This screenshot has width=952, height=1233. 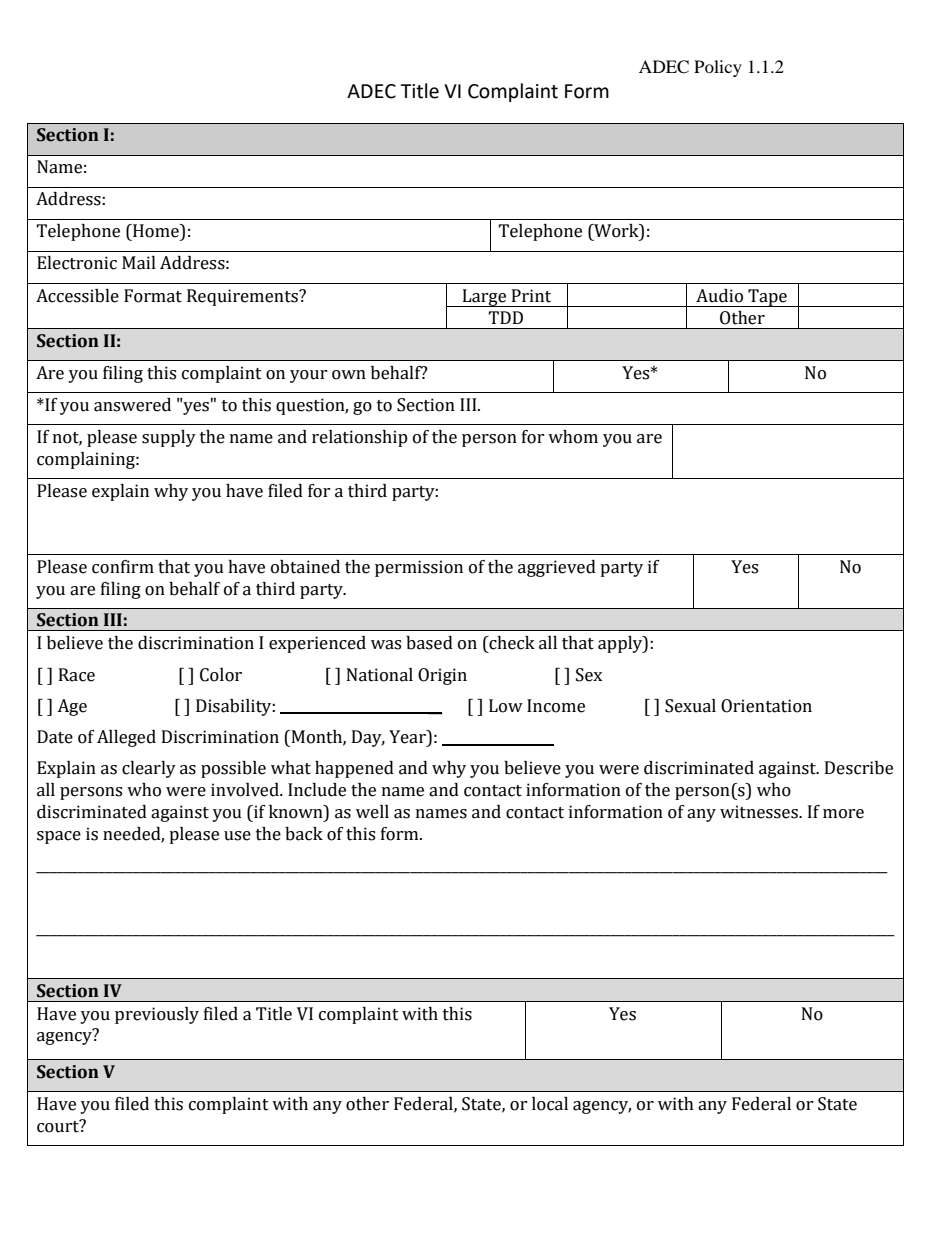 I want to click on Audio, so click(x=719, y=296).
